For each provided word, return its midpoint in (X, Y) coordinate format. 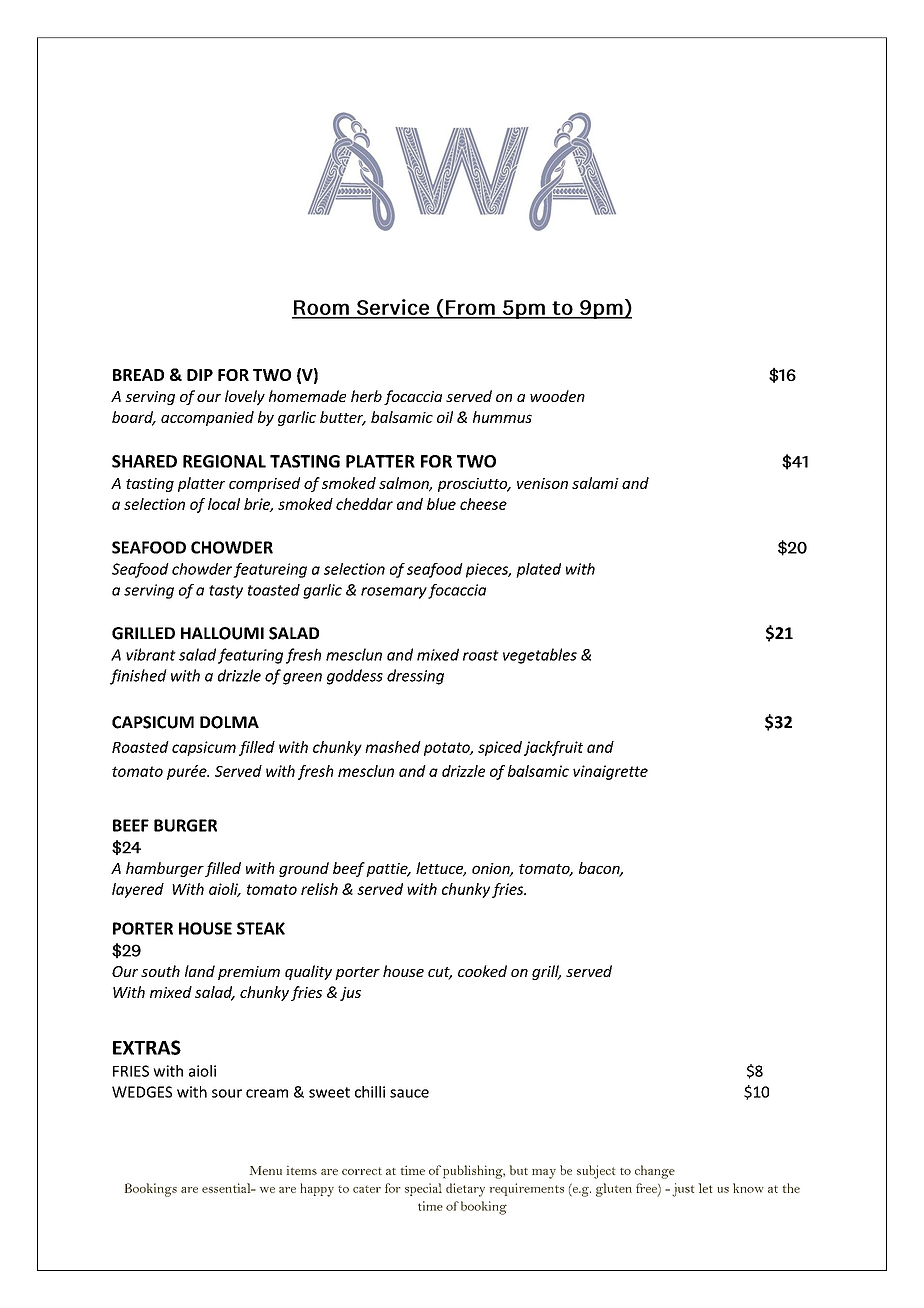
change (655, 1172)
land (200, 971)
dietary (465, 1190)
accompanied (207, 418)
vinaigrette (610, 772)
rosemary (394, 593)
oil (445, 417)
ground (304, 869)
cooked (482, 971)
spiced (500, 748)
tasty (226, 592)
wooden (557, 396)
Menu (266, 1170)
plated (538, 570)
